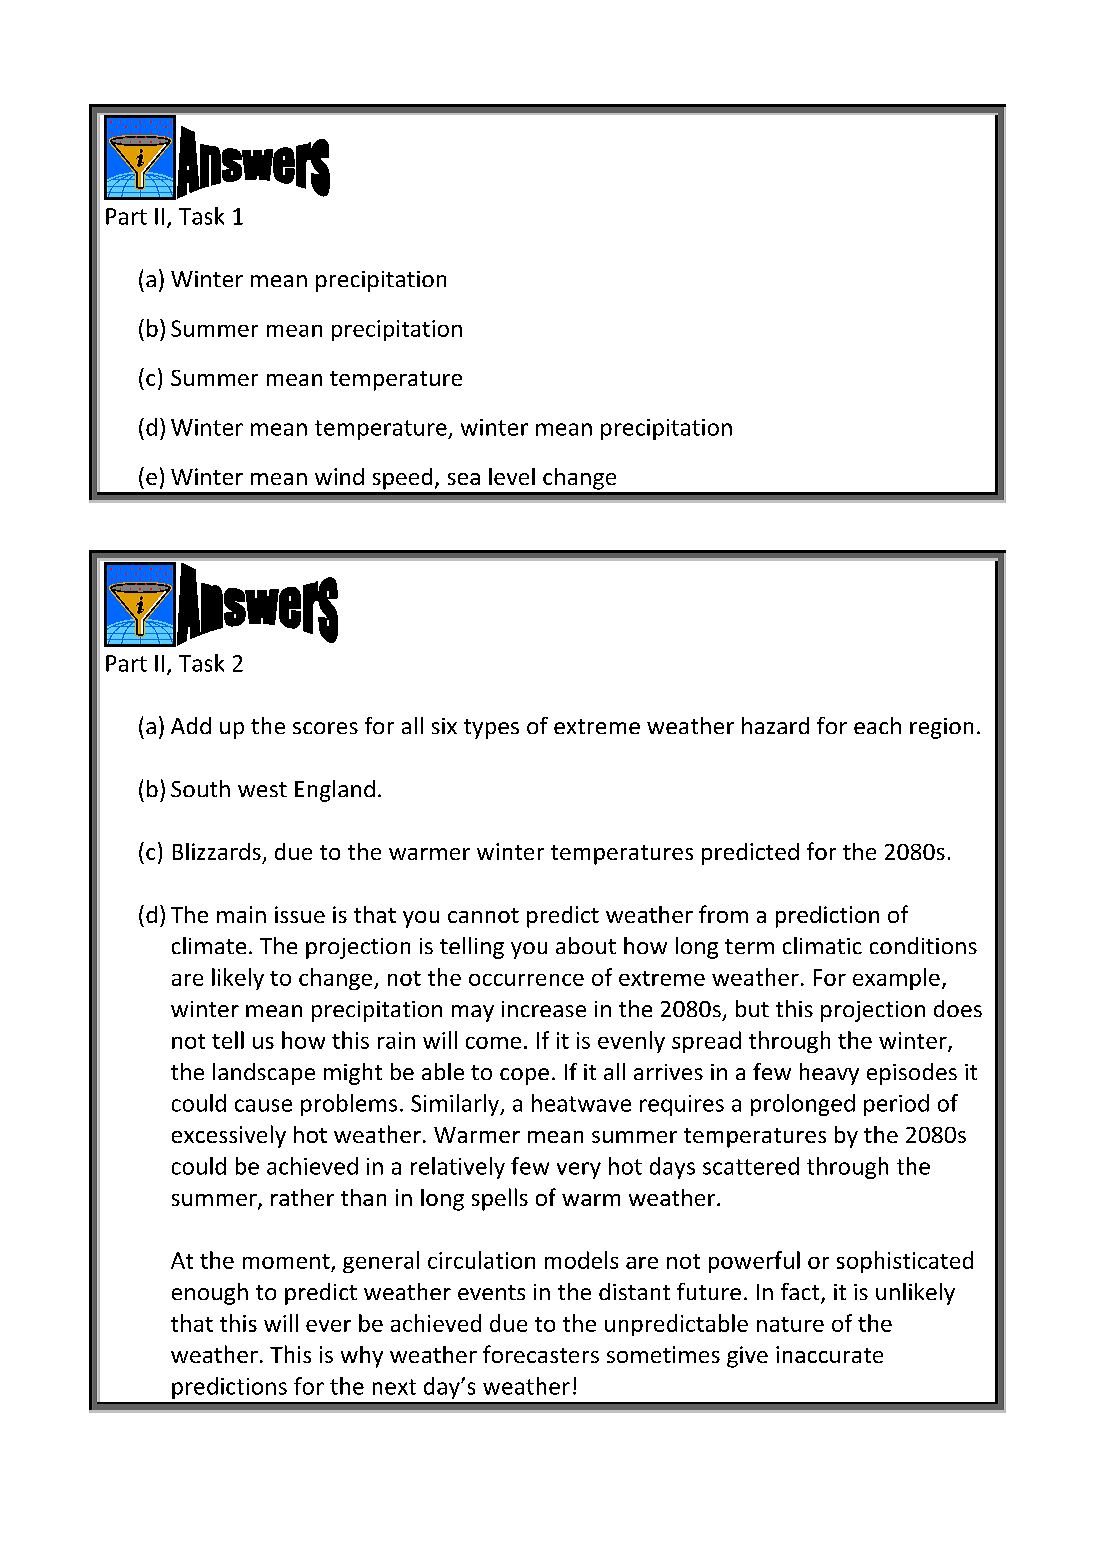  I want to click on heavy, so click(829, 1074).
